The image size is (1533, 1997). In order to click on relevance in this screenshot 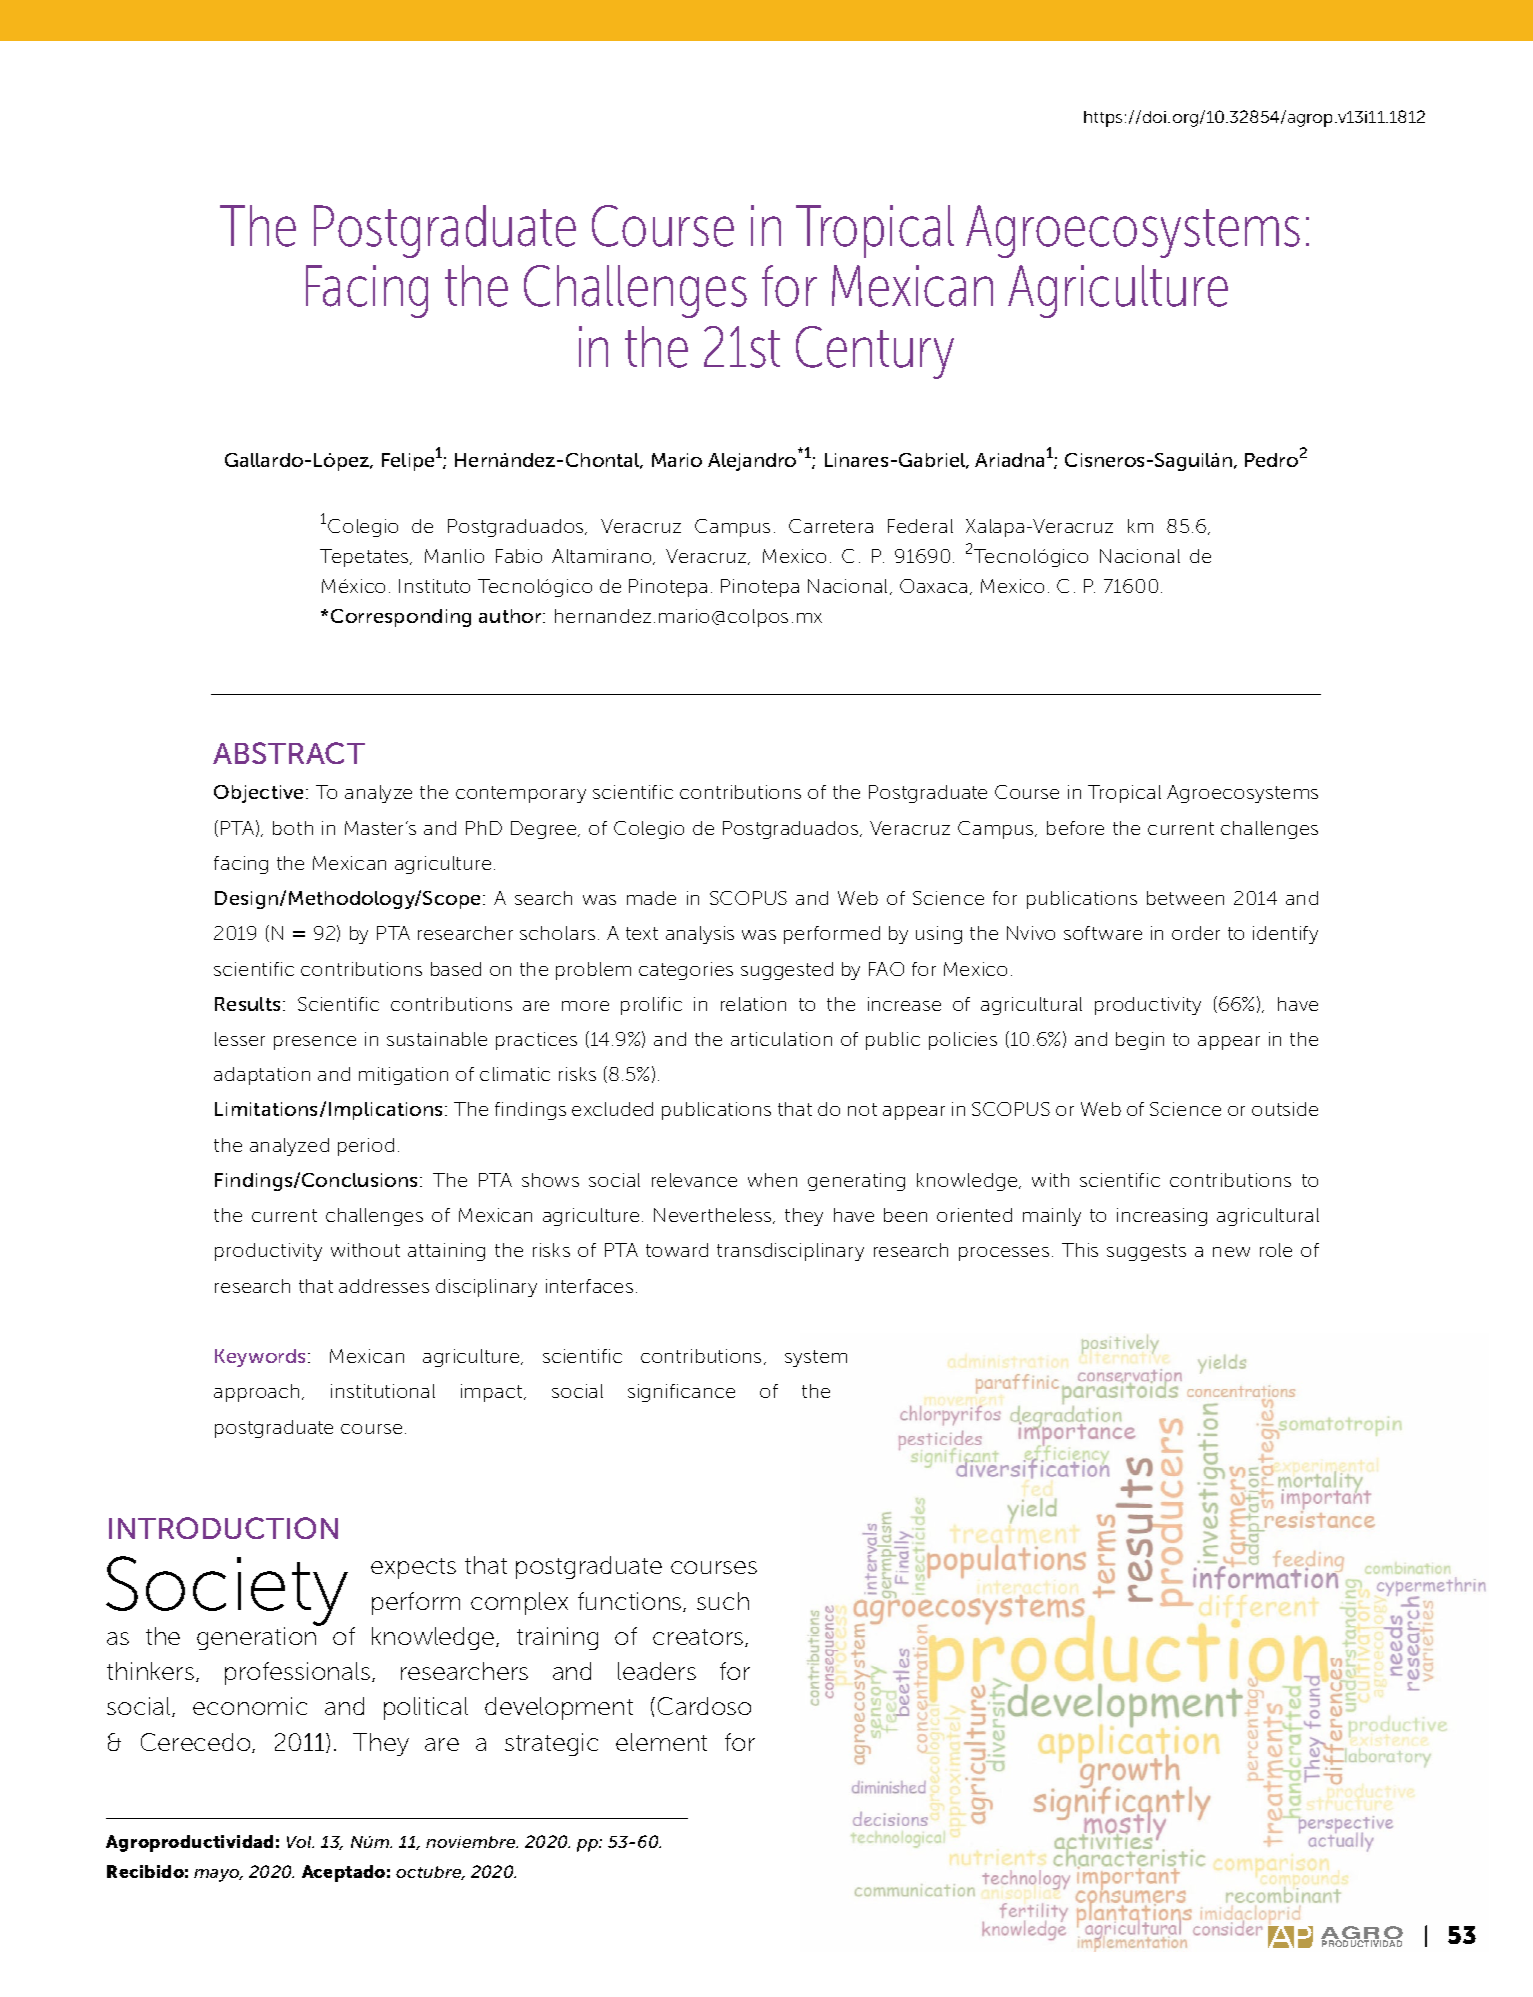, I will do `click(694, 1180)`.
